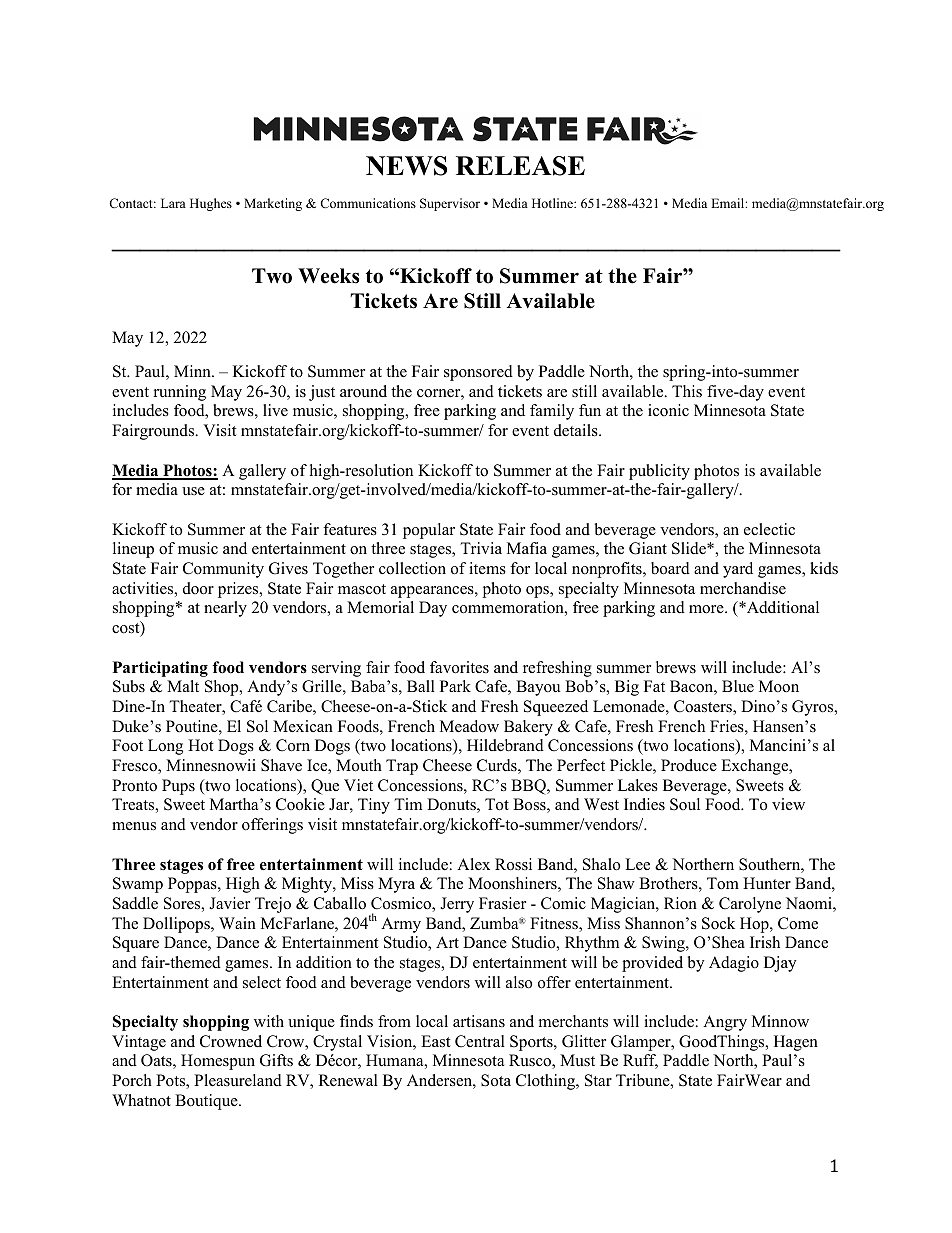 The image size is (952, 1233). I want to click on Trivia, so click(481, 548).
